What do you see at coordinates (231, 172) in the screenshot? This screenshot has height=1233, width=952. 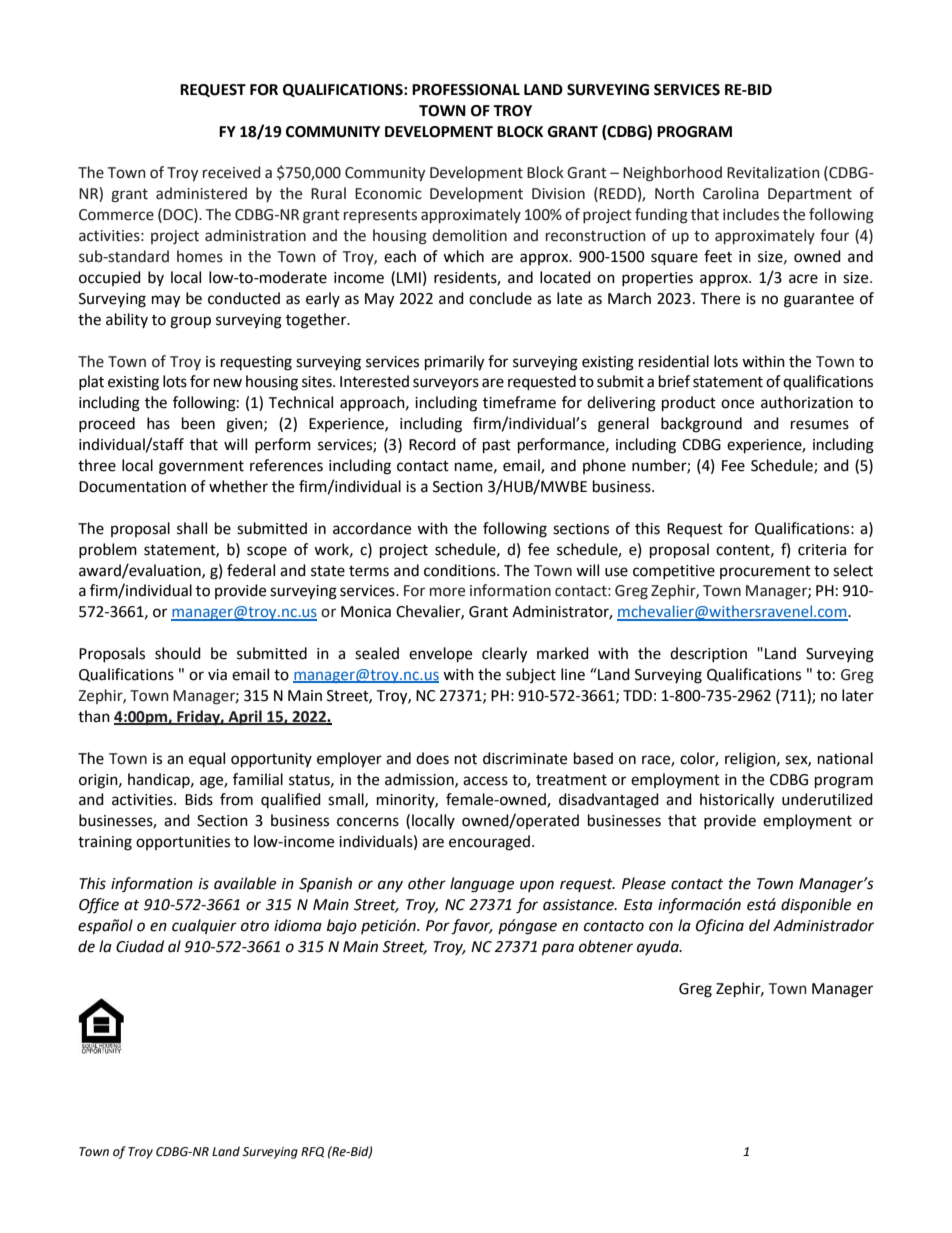 I see `received` at bounding box center [231, 172].
